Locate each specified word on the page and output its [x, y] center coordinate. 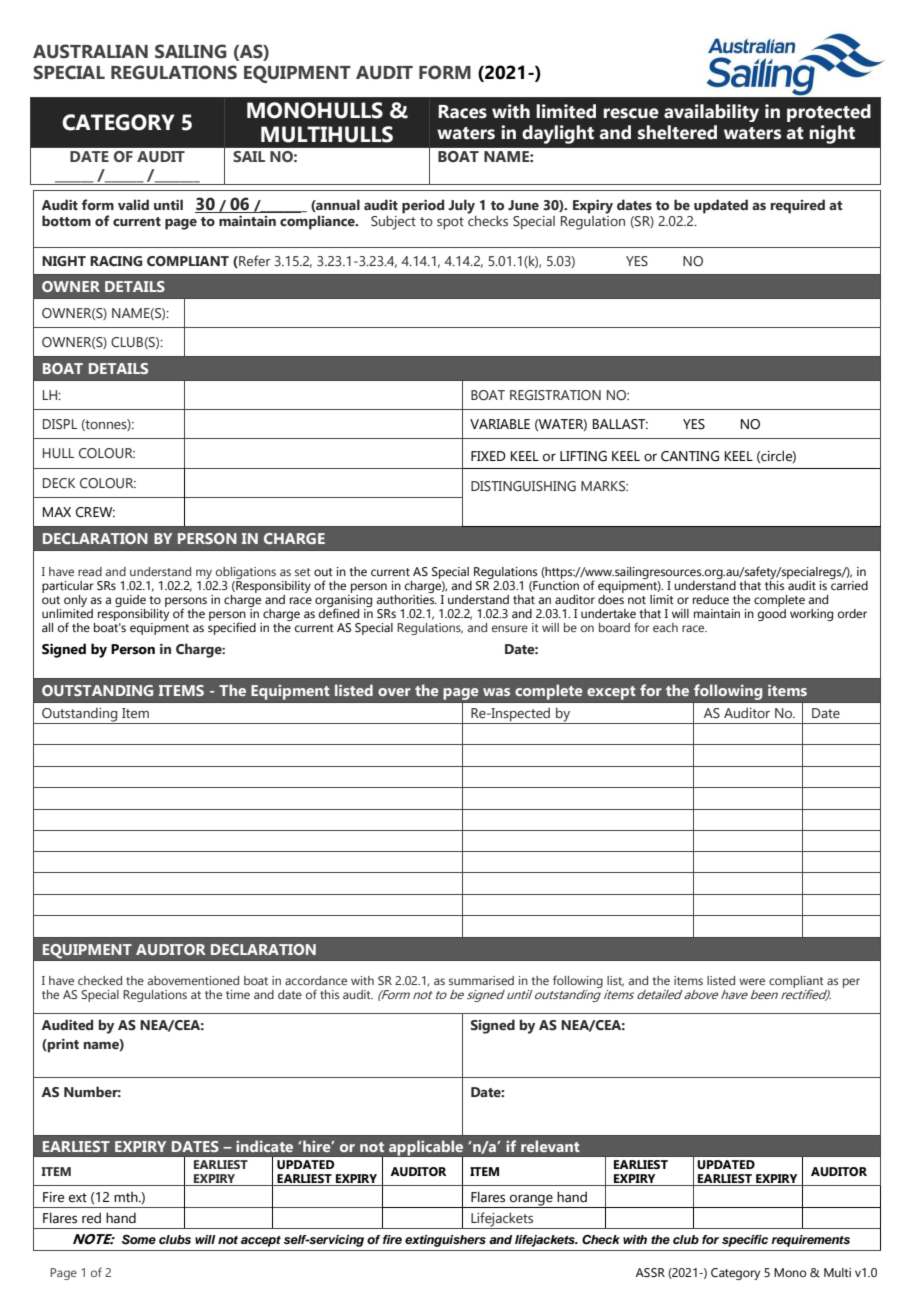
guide [130, 601]
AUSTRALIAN [90, 51]
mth [127, 1197]
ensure [510, 628]
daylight [558, 134]
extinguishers [445, 1241]
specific [745, 1241]
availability [711, 113]
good [772, 613]
